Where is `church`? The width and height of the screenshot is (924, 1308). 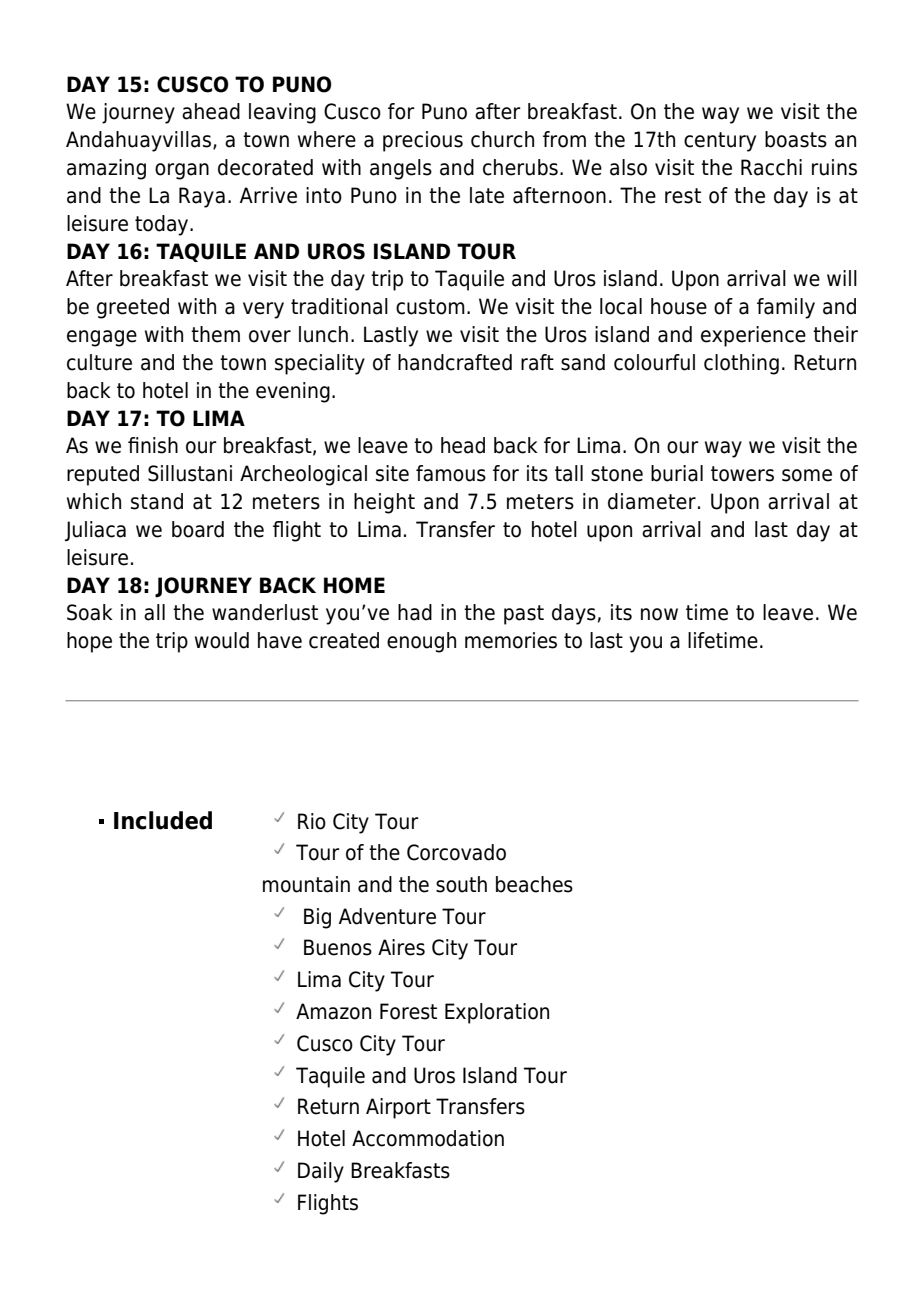 church is located at coordinates (502, 139).
